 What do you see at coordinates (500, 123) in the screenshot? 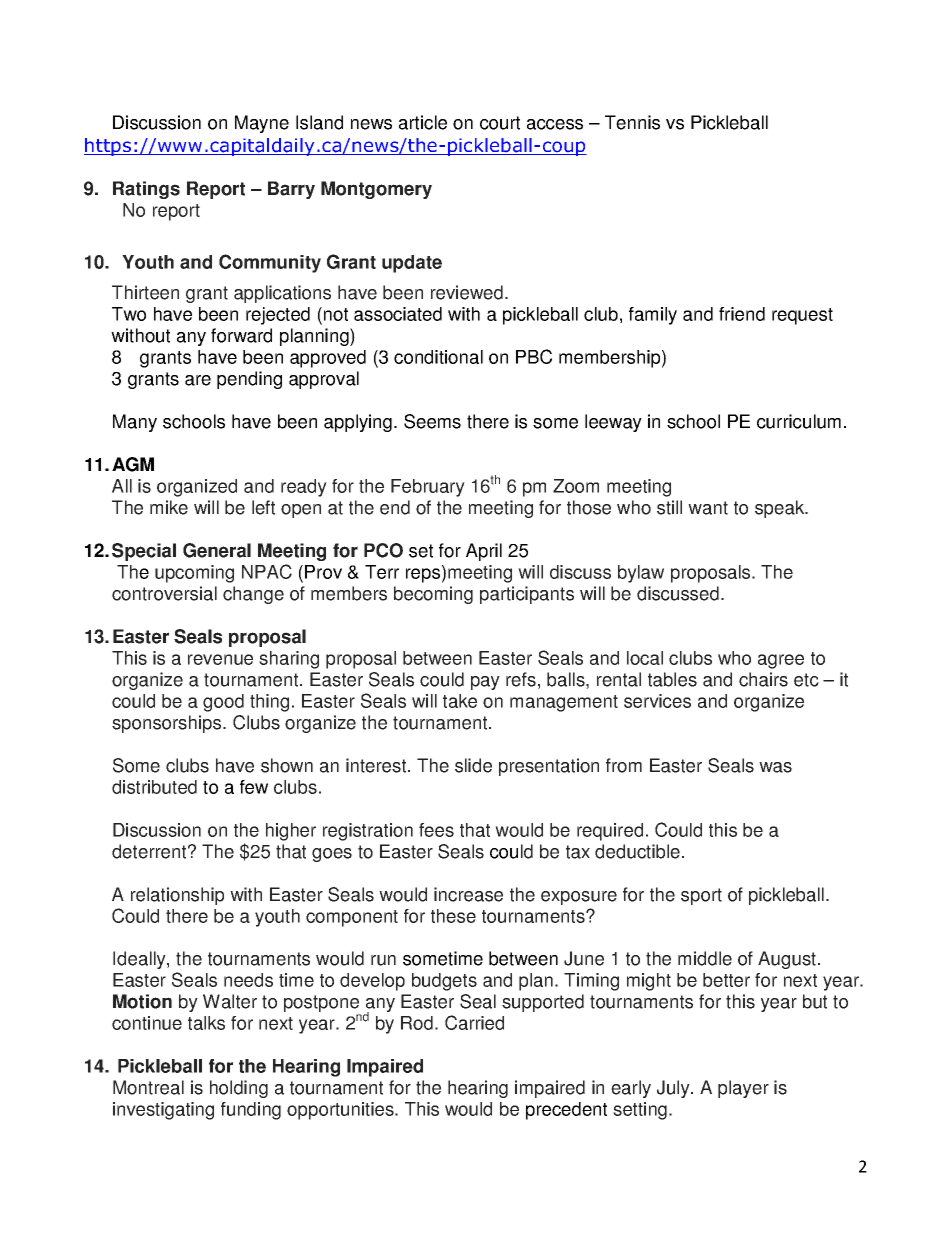
I see `court` at bounding box center [500, 123].
